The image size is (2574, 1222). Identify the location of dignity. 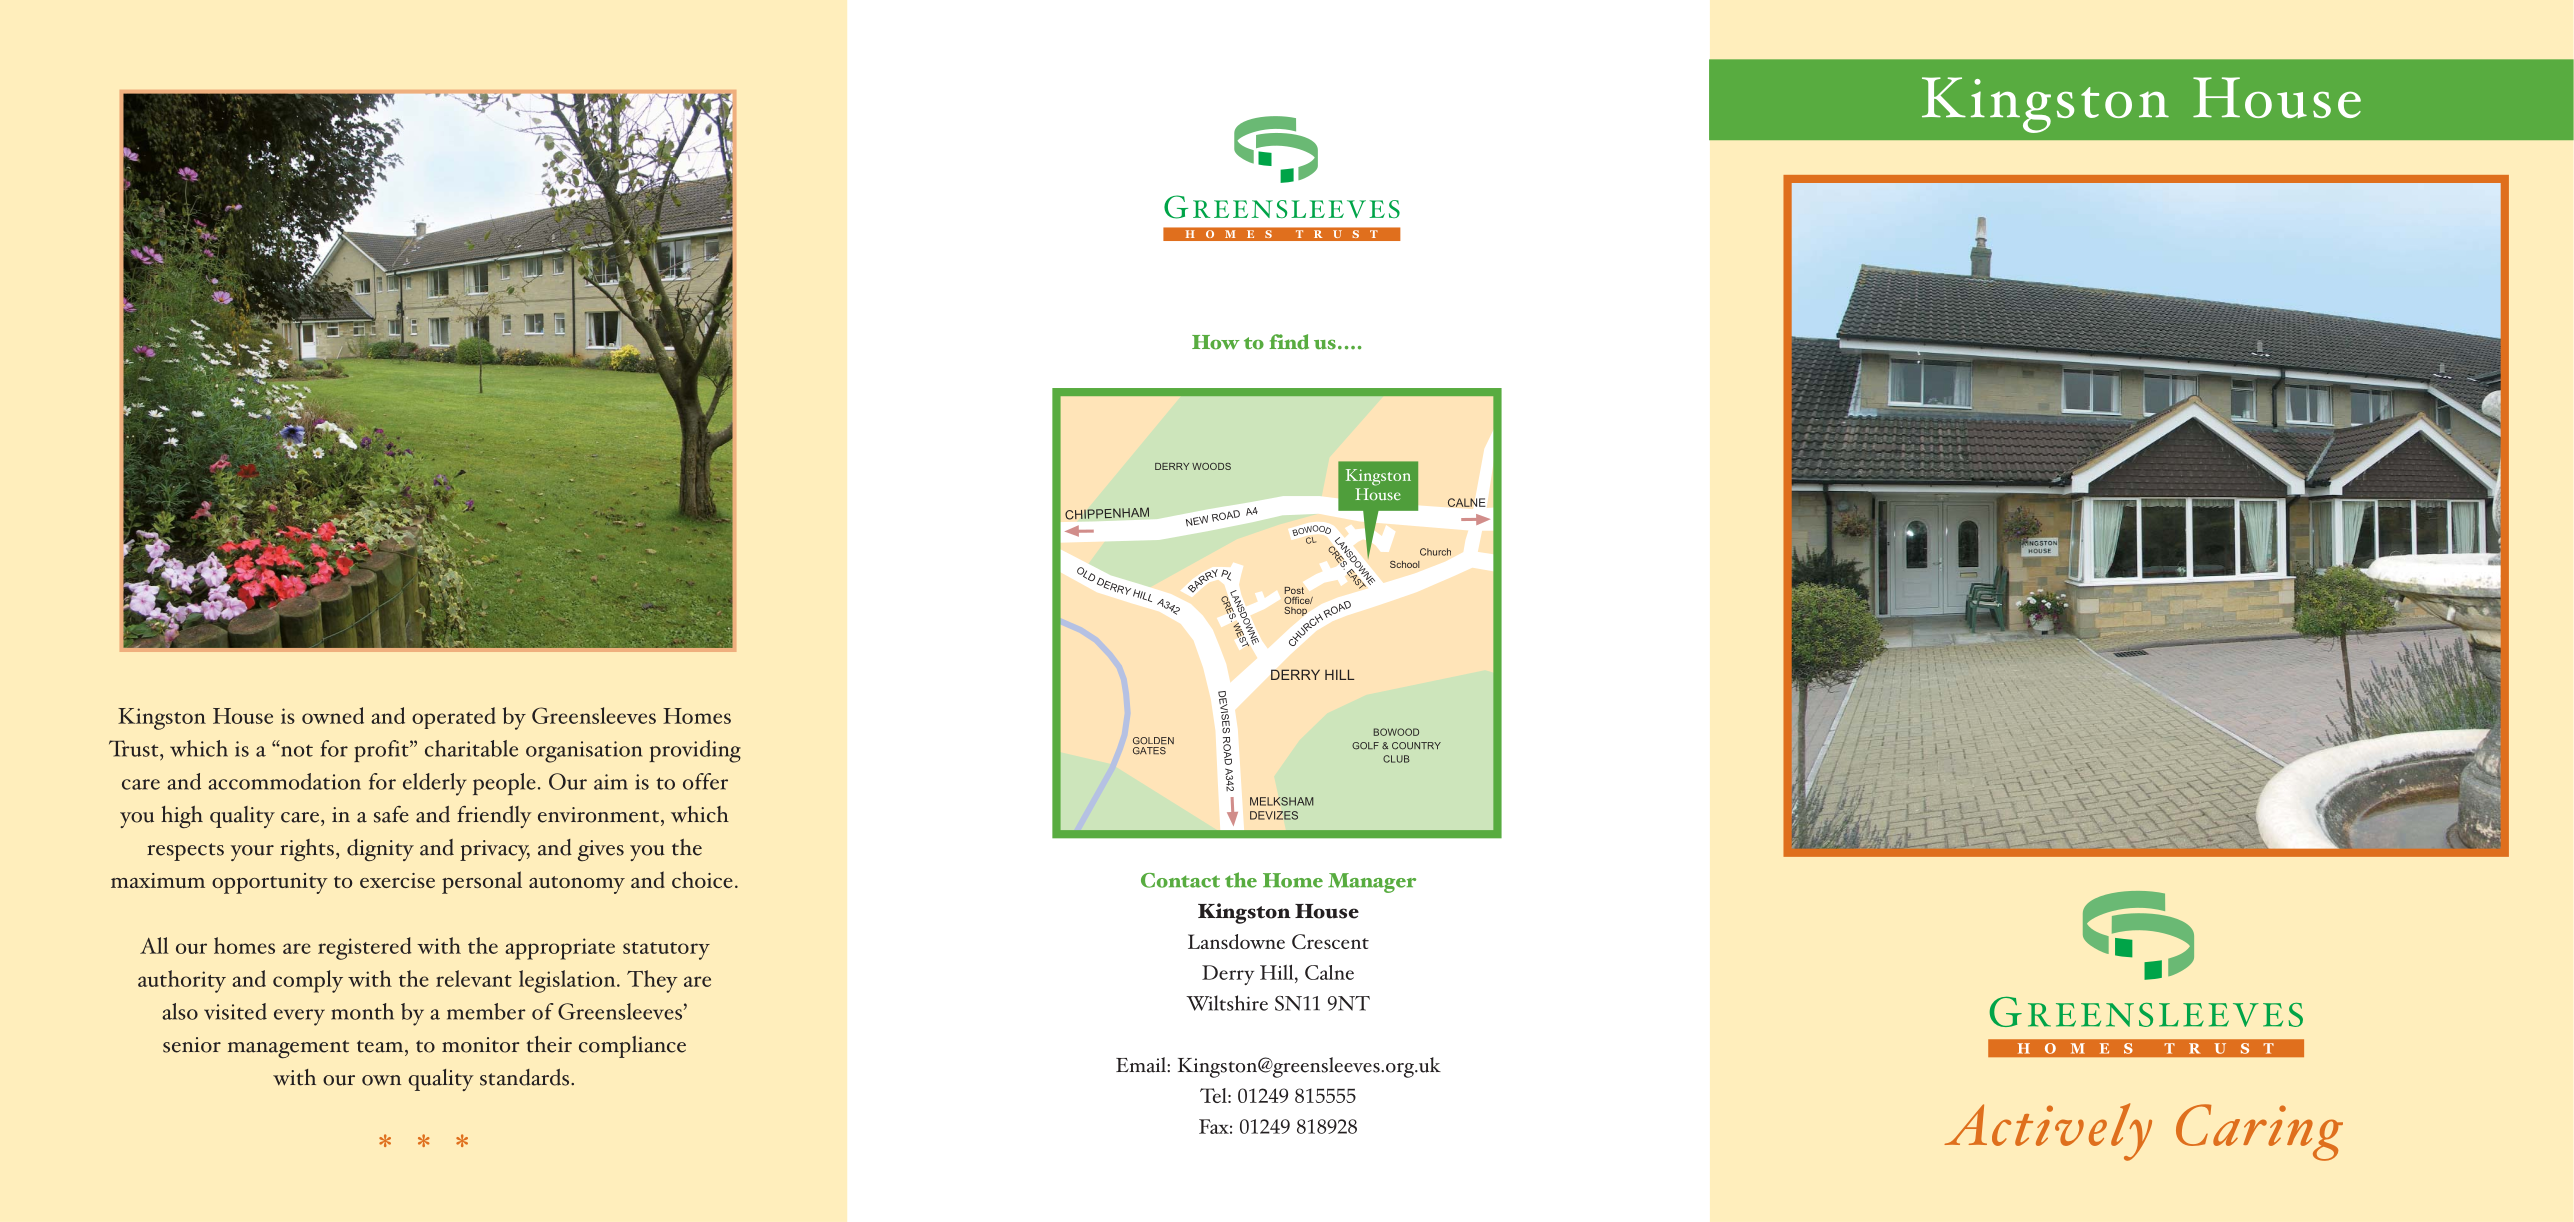
(380, 850).
